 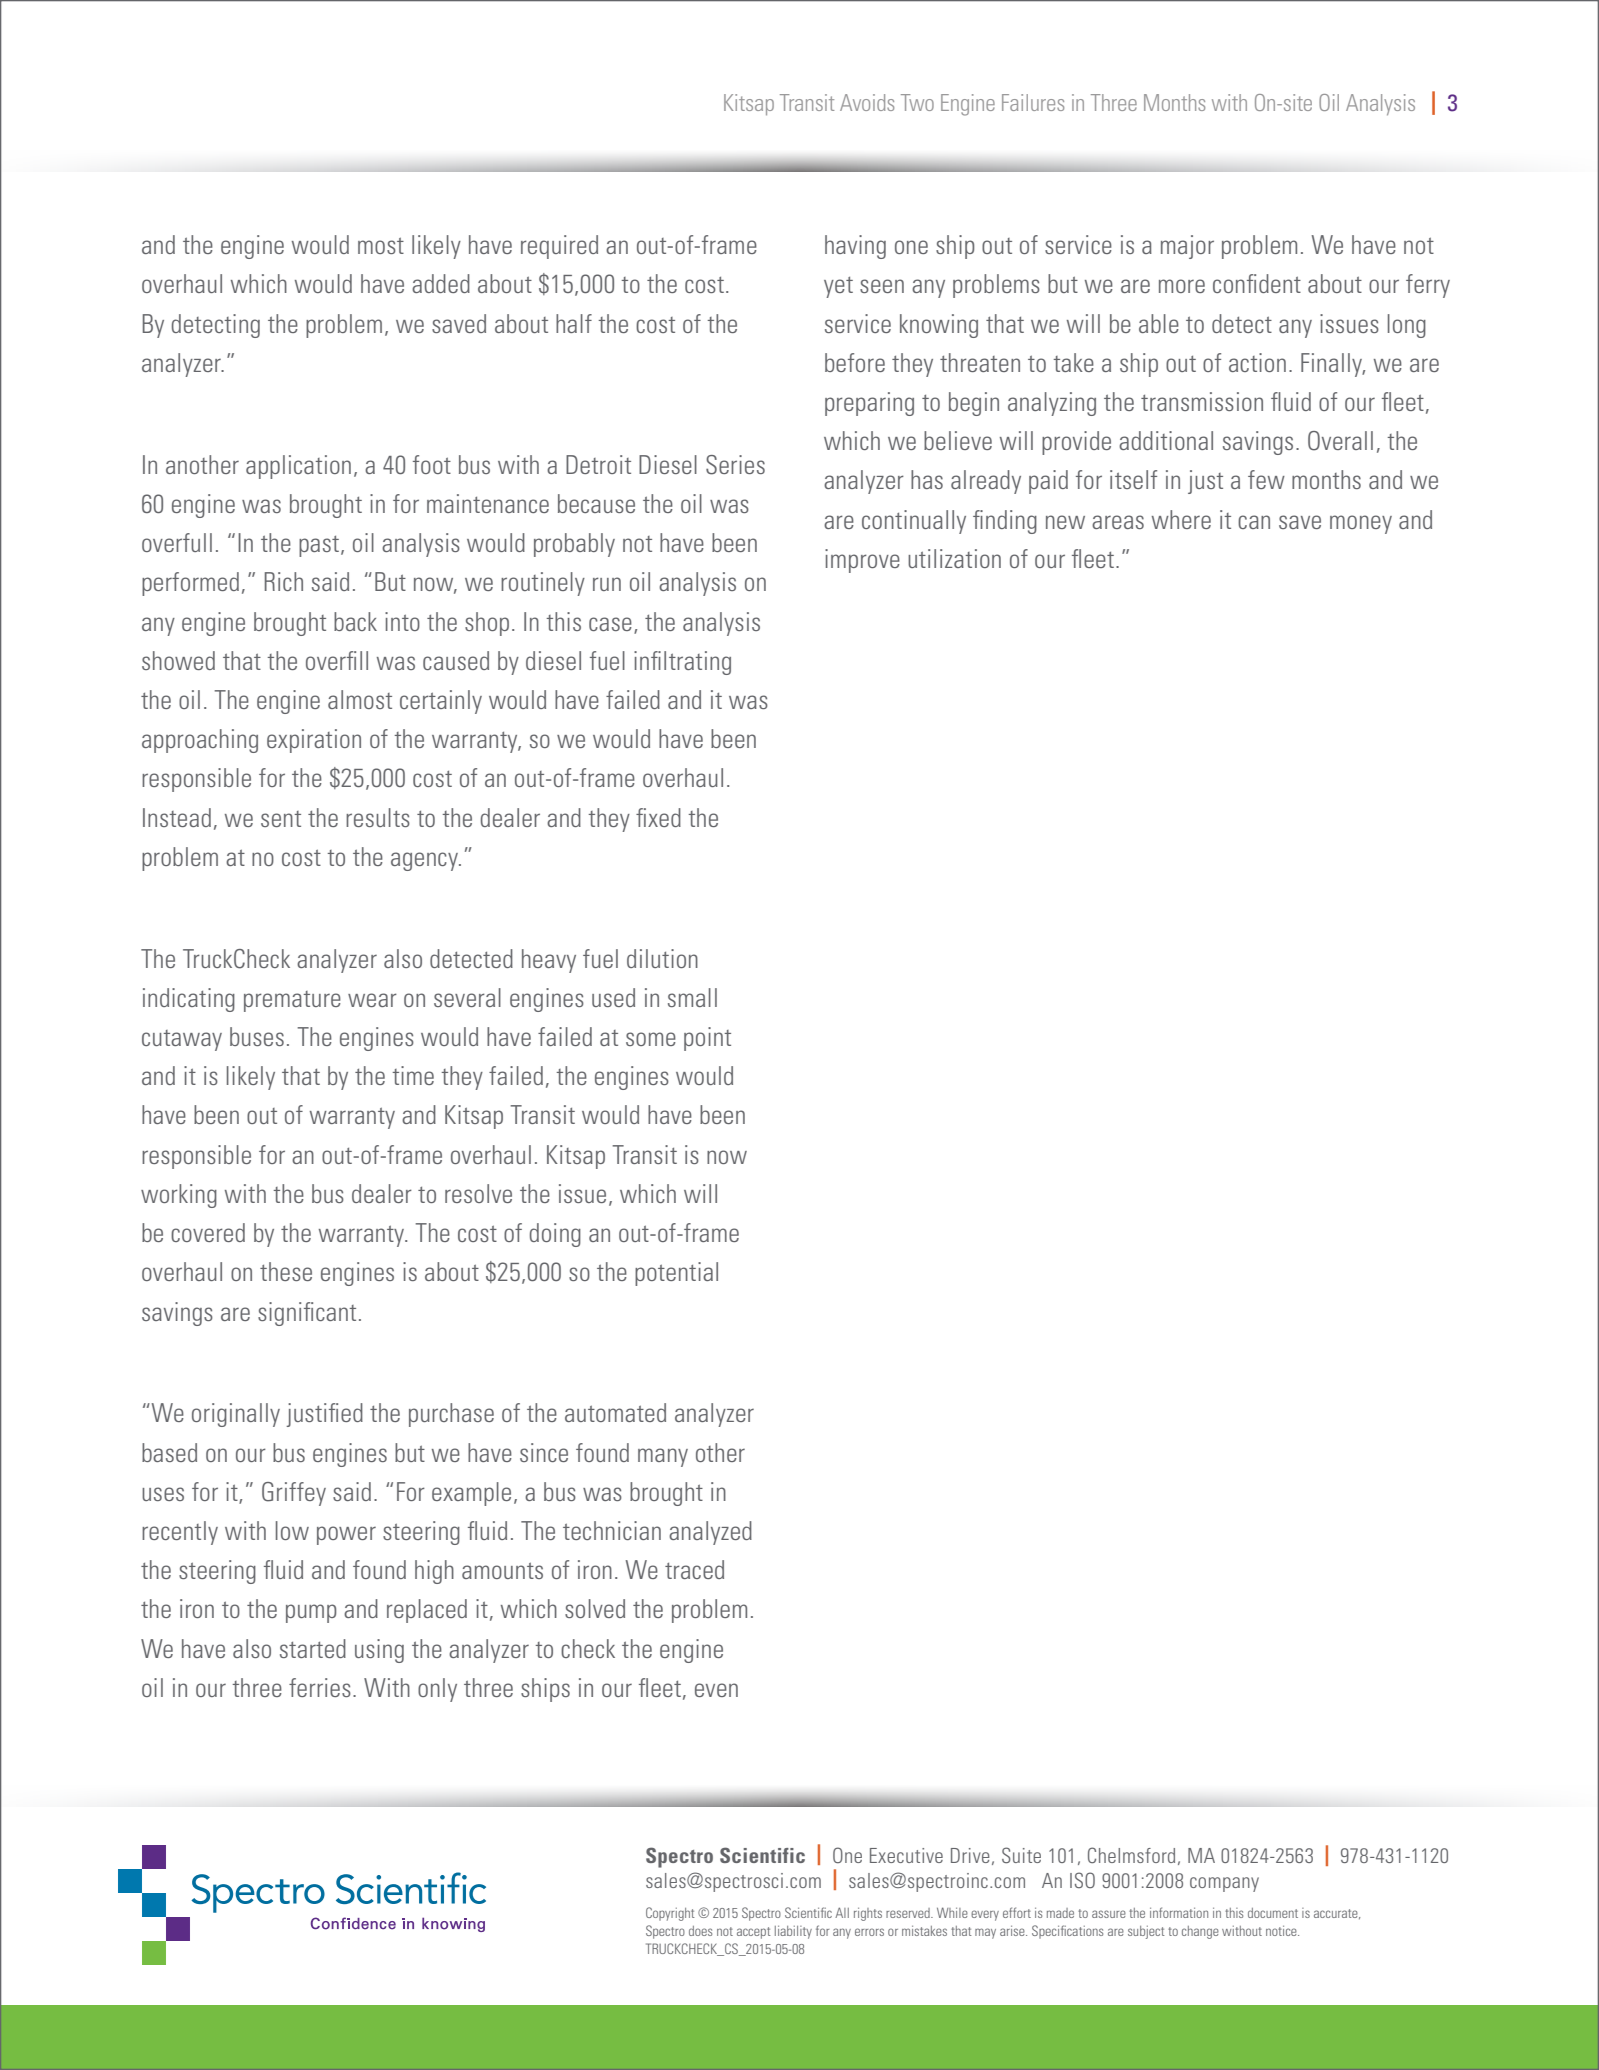 I want to click on significant, so click(x=307, y=1314).
